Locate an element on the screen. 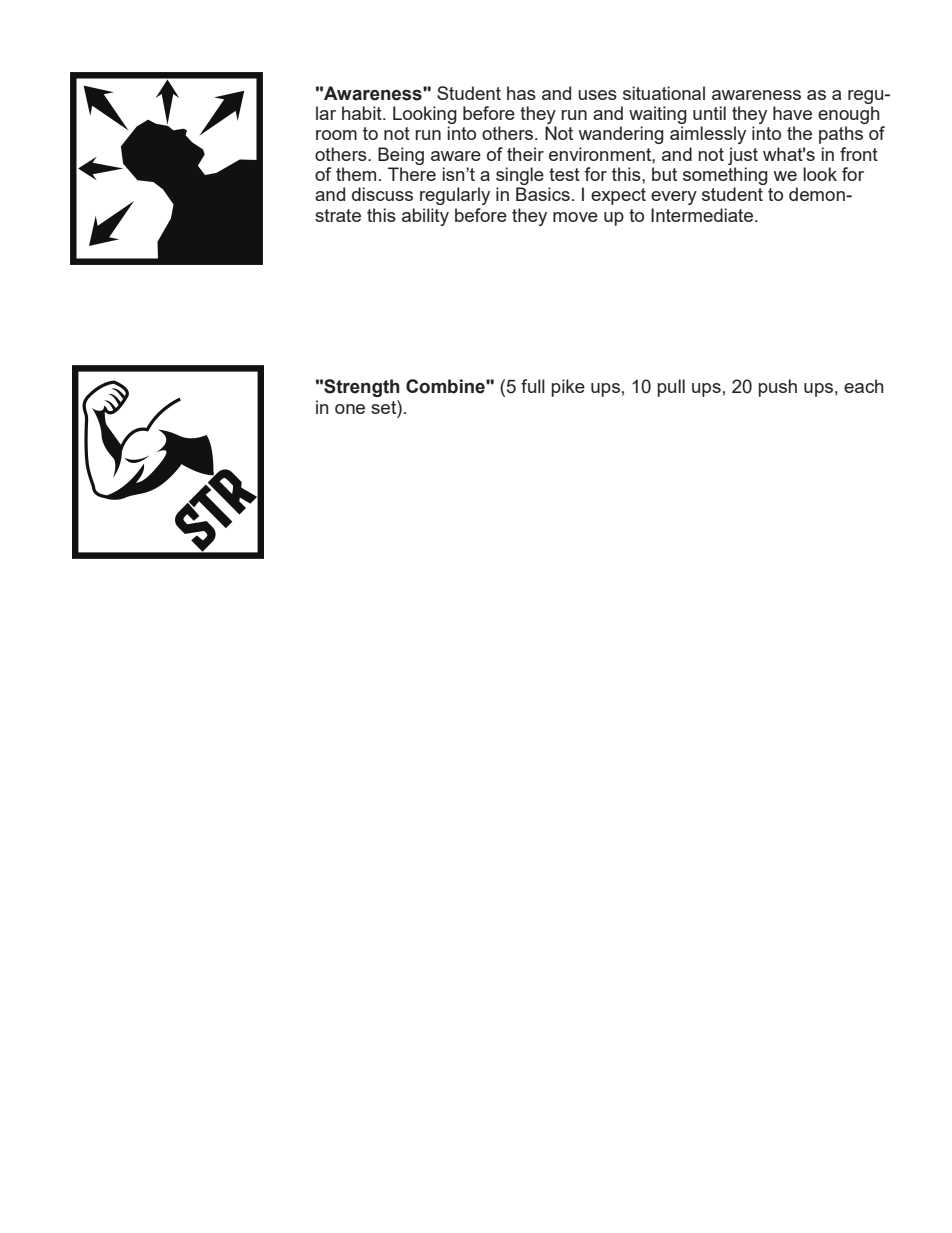 Image resolution: width=952 pixels, height=1233 pixels. each is located at coordinates (864, 386).
